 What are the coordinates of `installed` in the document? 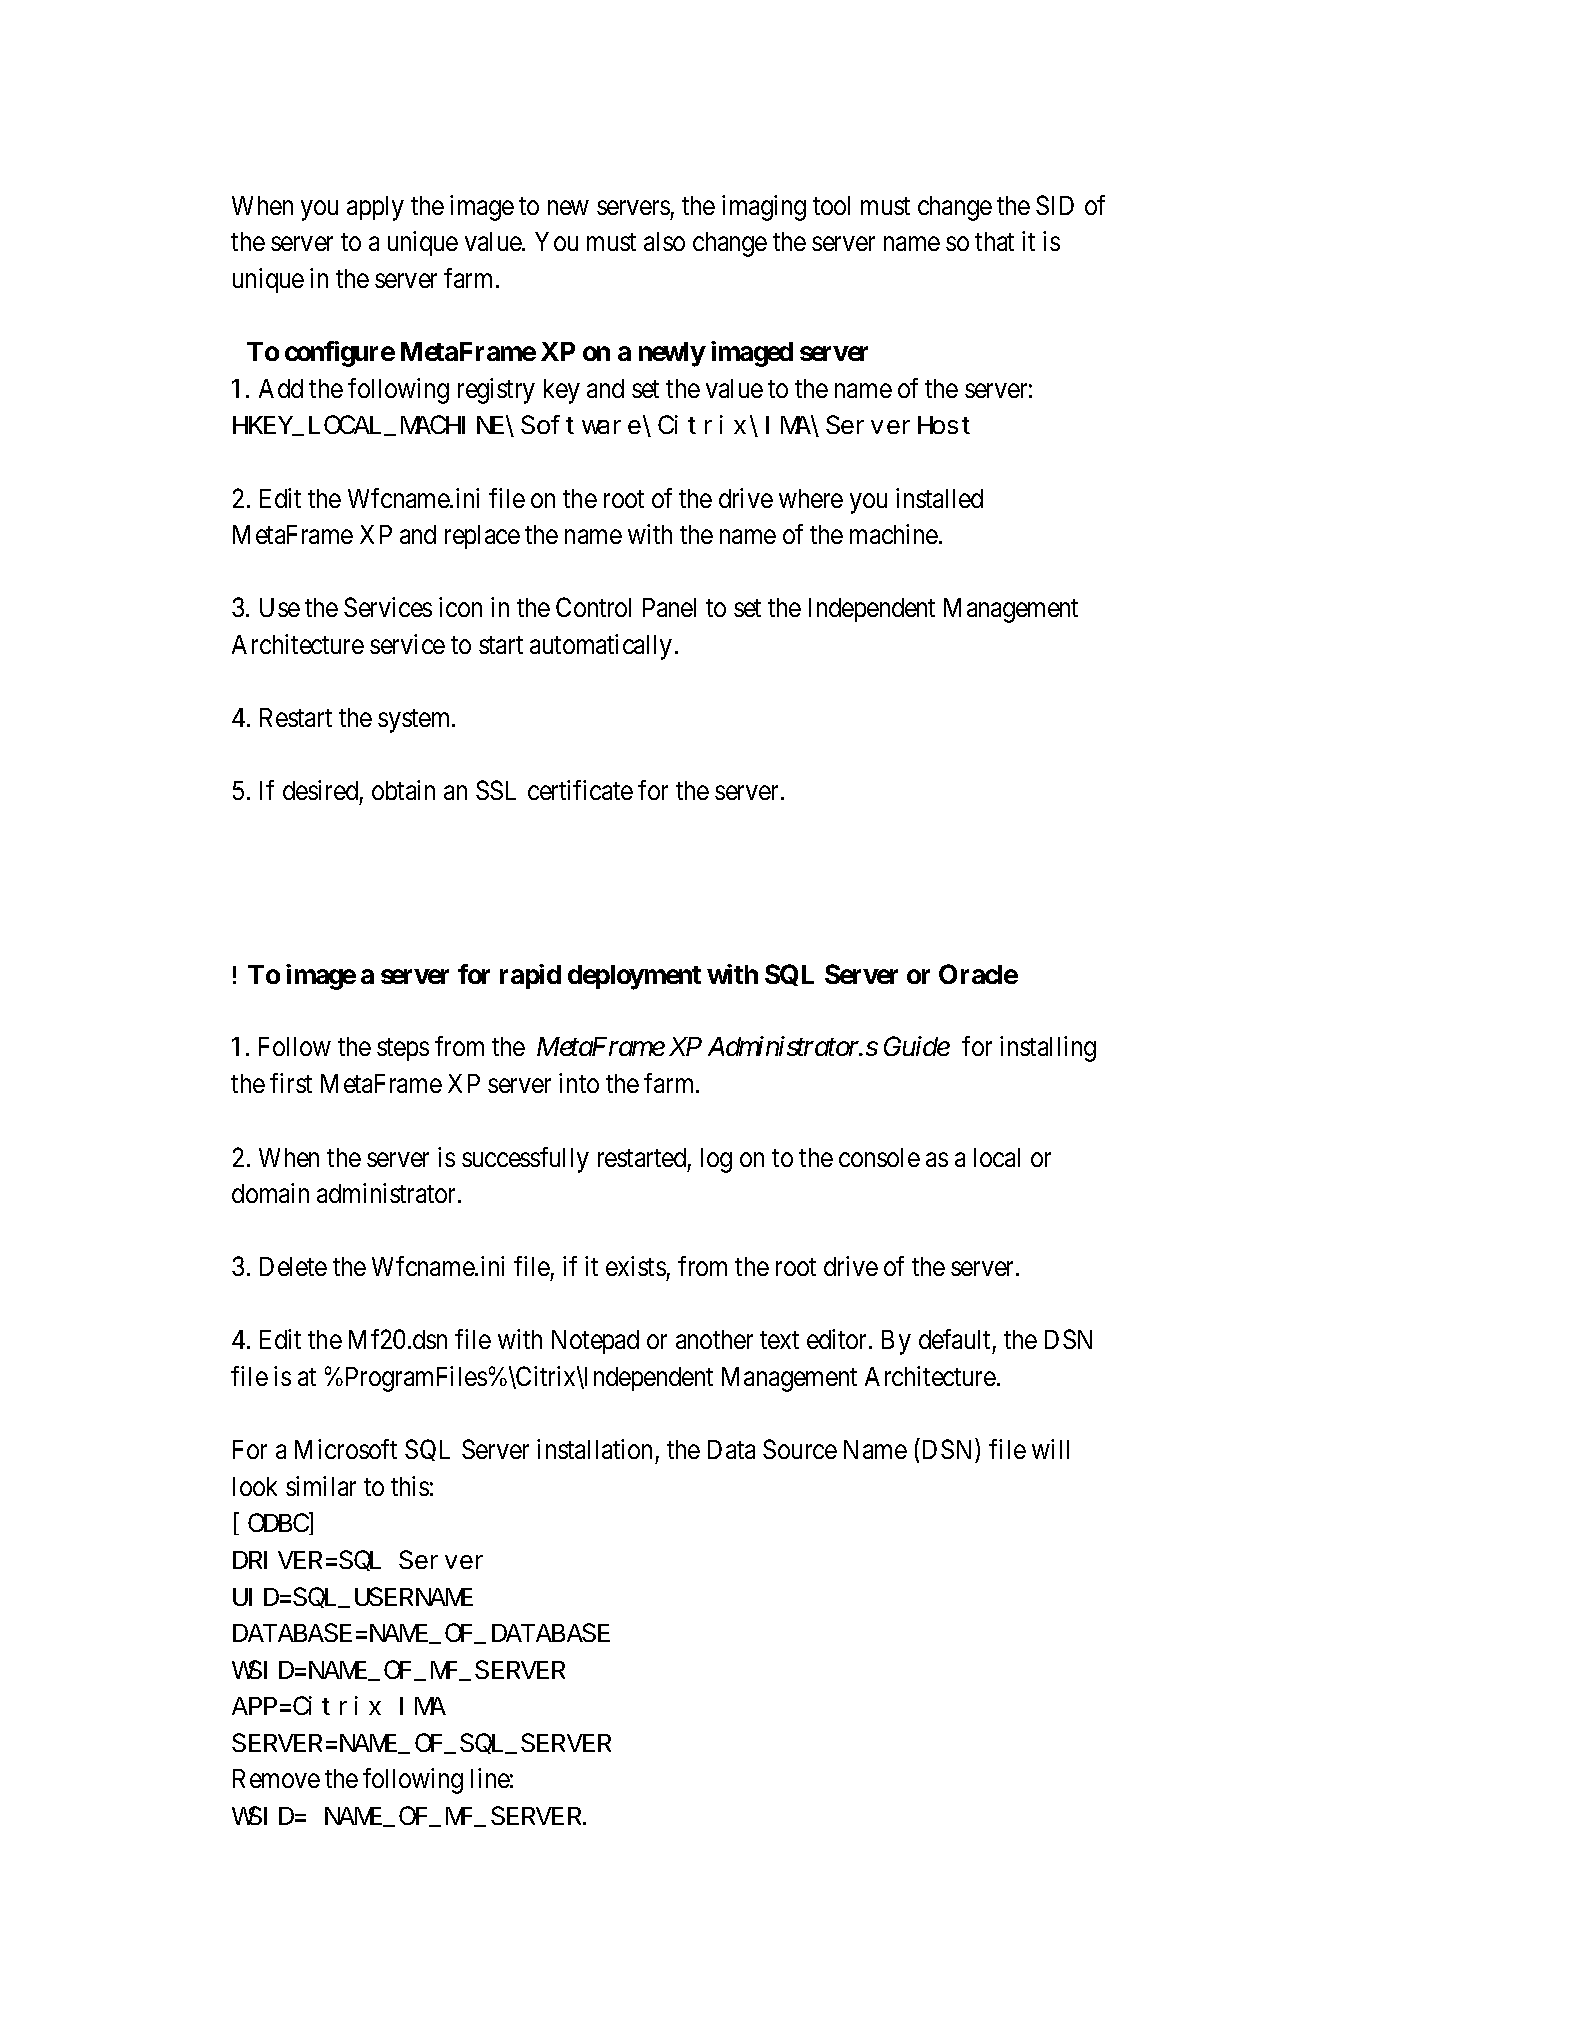 It's located at (939, 498).
